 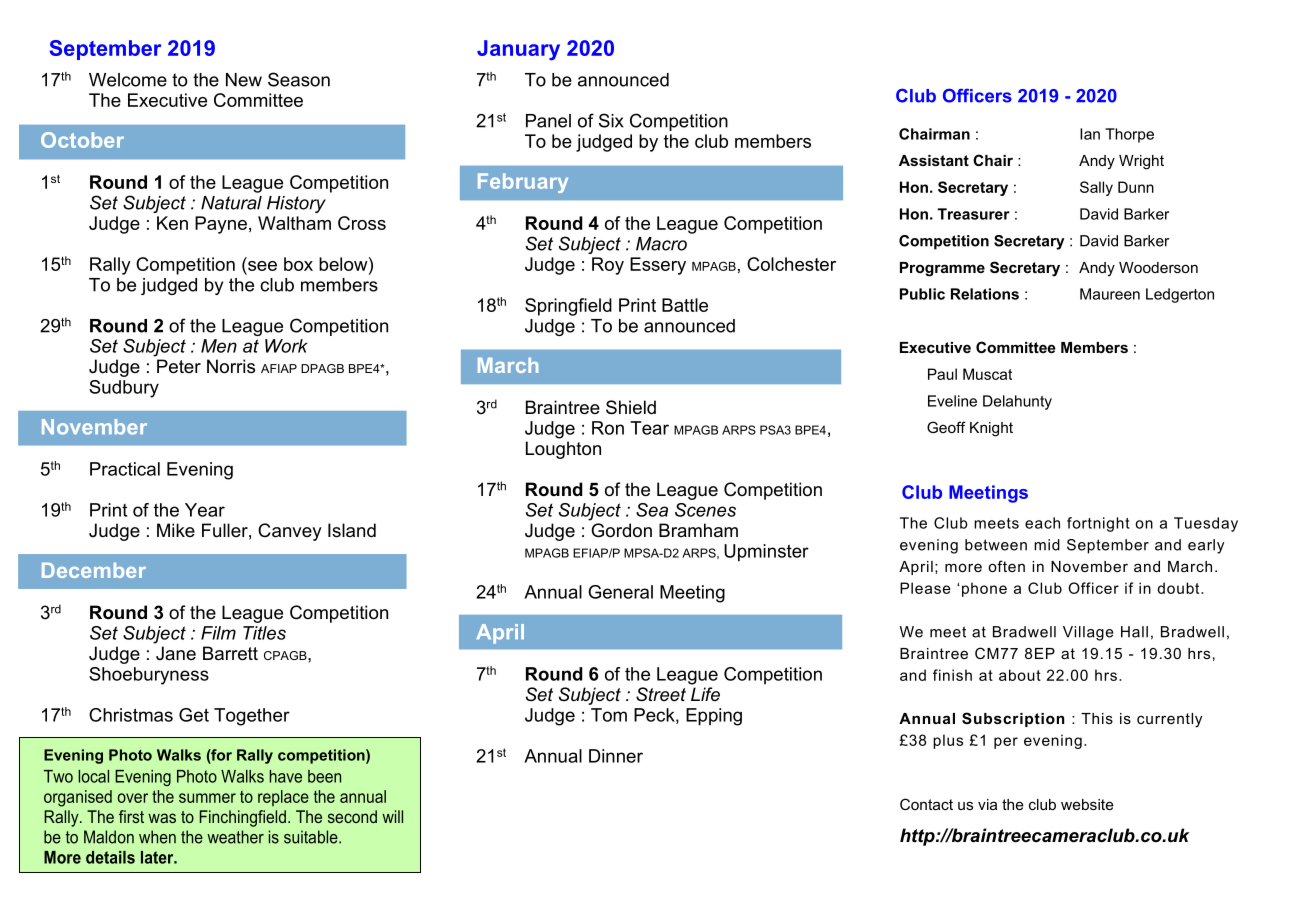 What do you see at coordinates (661, 694) in the image?
I see `Street` at bounding box center [661, 694].
